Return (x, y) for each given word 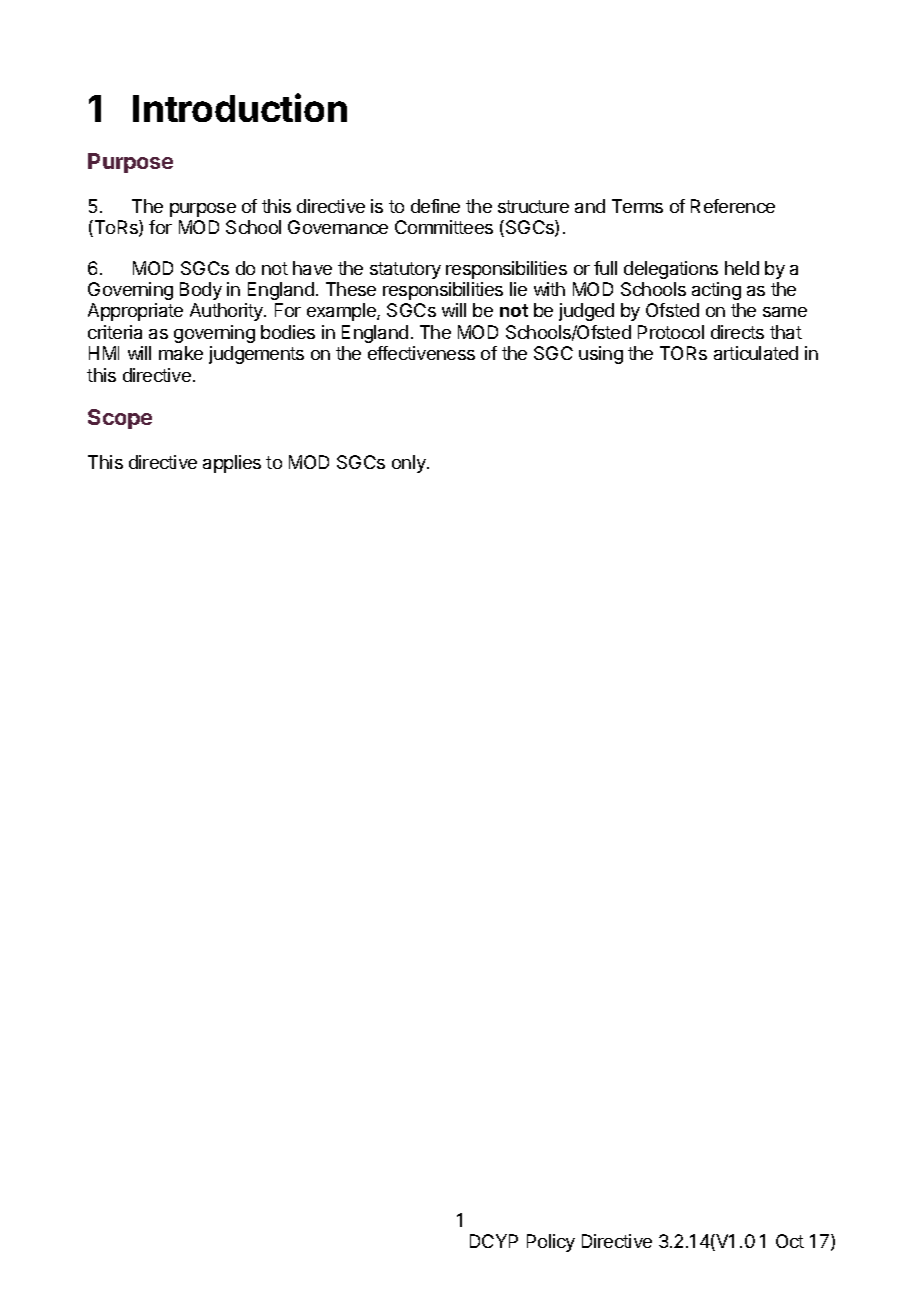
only (410, 464)
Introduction (240, 107)
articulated (756, 353)
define (435, 206)
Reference (733, 206)
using (601, 355)
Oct (790, 1241)
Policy (551, 1243)
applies (232, 464)
